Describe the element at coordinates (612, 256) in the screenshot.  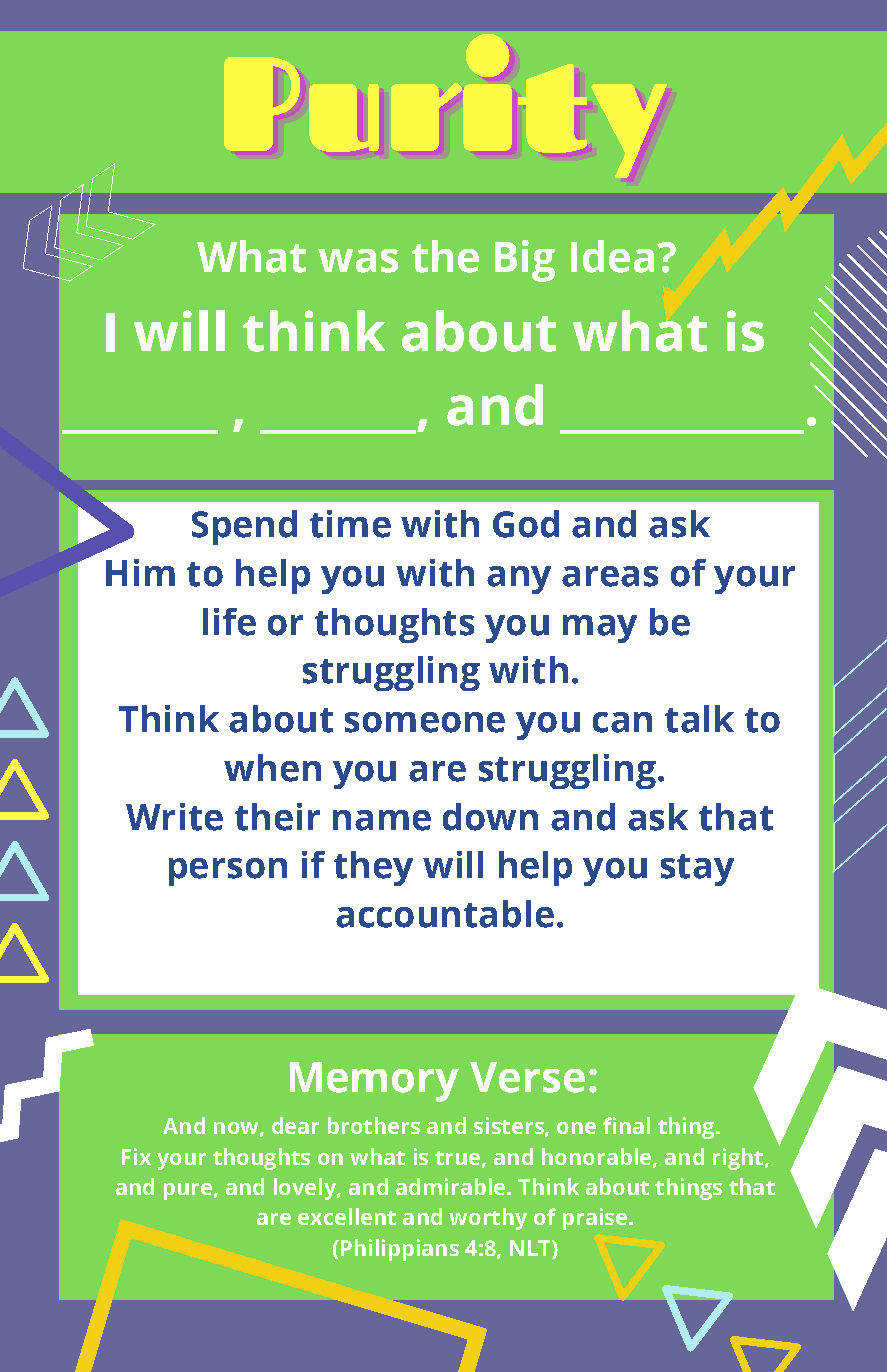
I see `Idea` at that location.
